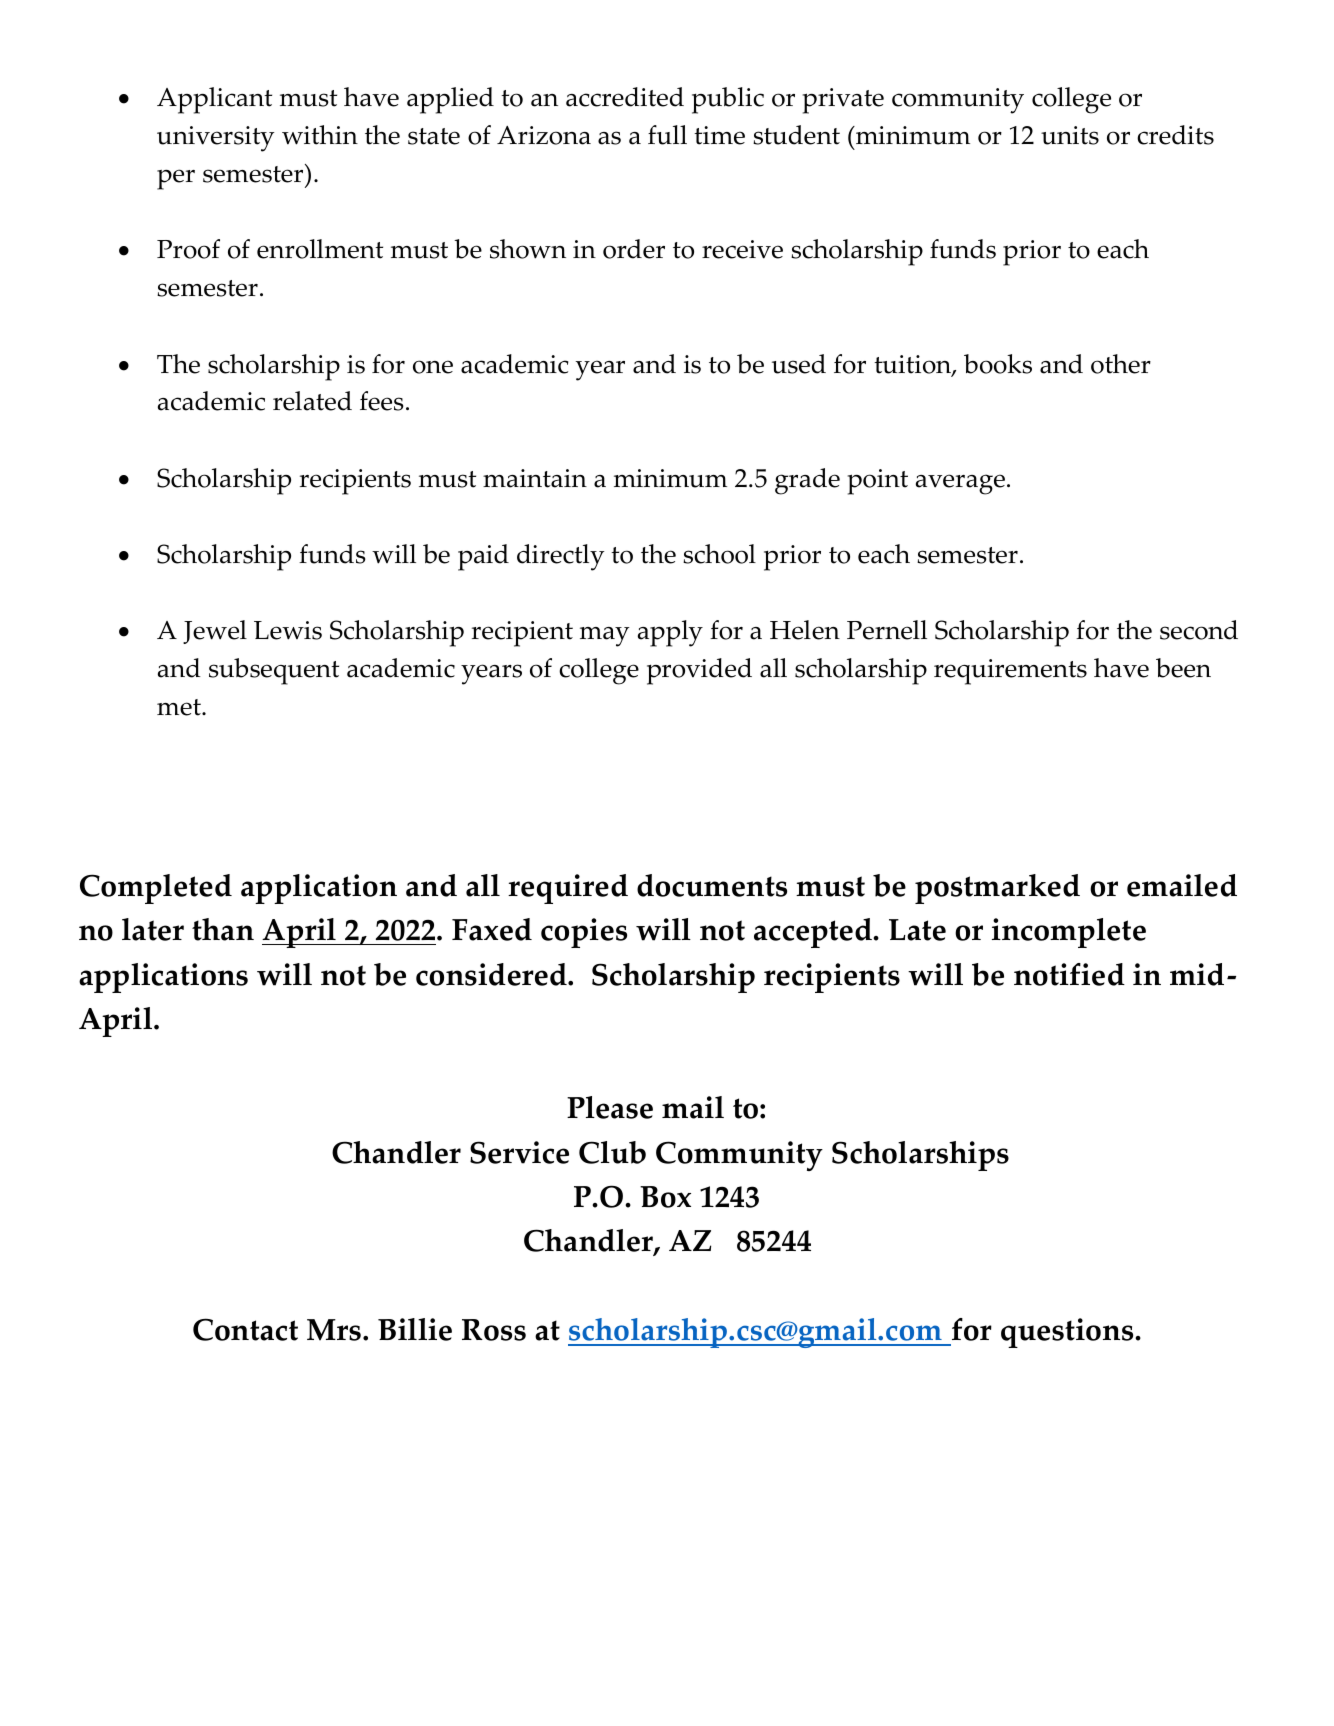  I want to click on used, so click(799, 364).
